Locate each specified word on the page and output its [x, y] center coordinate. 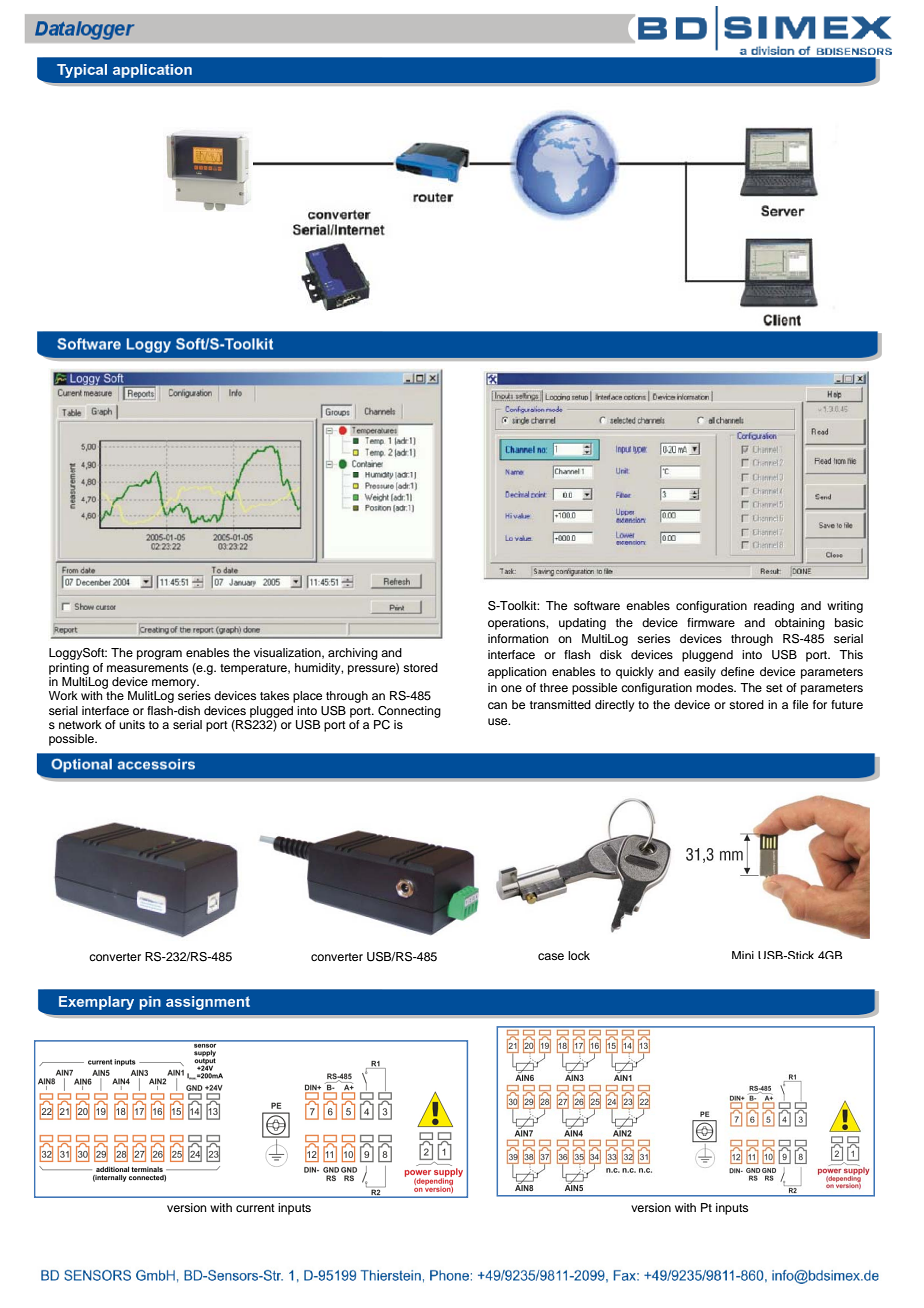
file [800, 704]
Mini [743, 955]
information [518, 638]
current [255, 1208]
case [551, 956]
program [159, 655]
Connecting [409, 712]
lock [579, 955]
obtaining [800, 624]
